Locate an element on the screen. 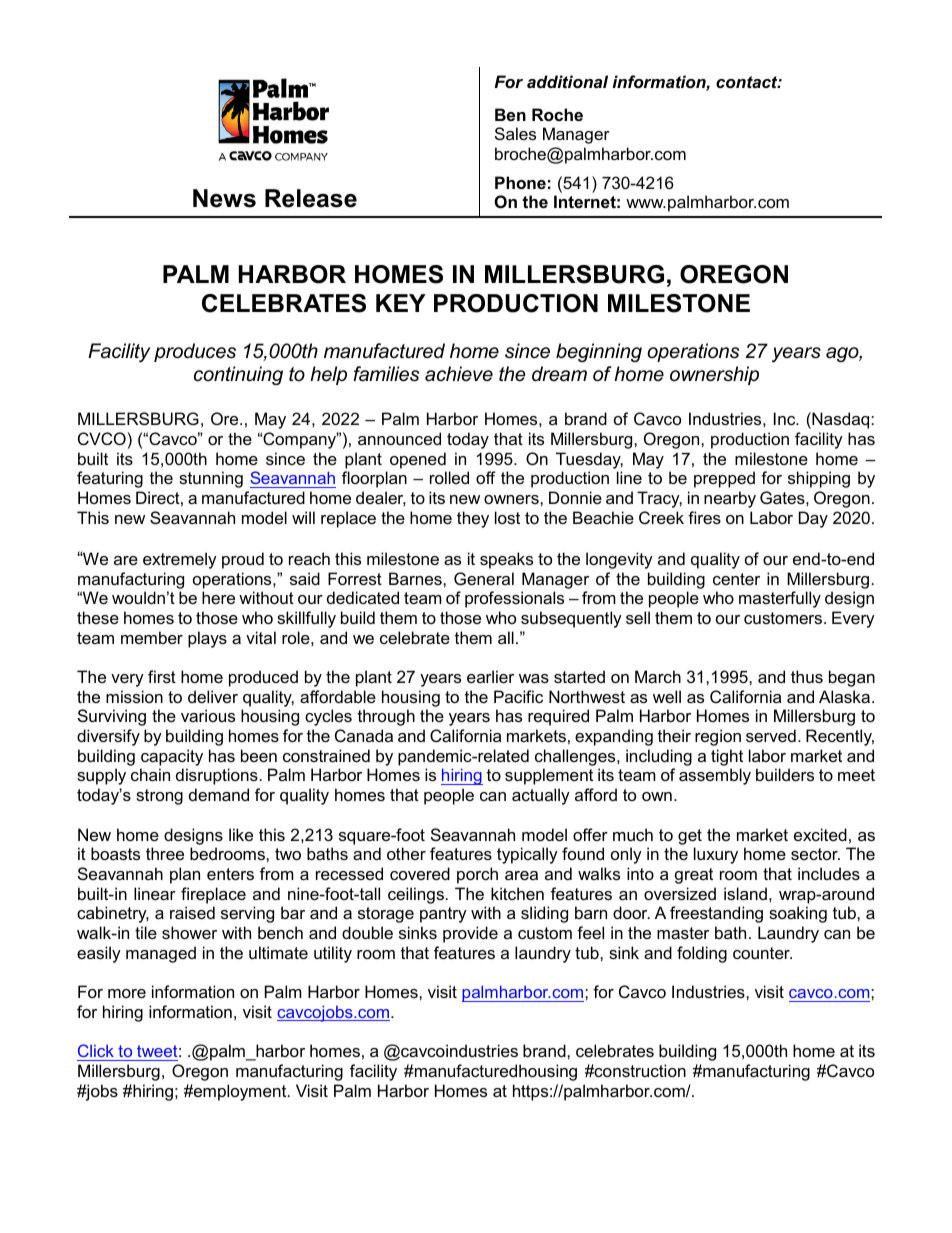 Image resolution: width=952 pixels, height=1233 pixels. provide is located at coordinates (470, 934).
